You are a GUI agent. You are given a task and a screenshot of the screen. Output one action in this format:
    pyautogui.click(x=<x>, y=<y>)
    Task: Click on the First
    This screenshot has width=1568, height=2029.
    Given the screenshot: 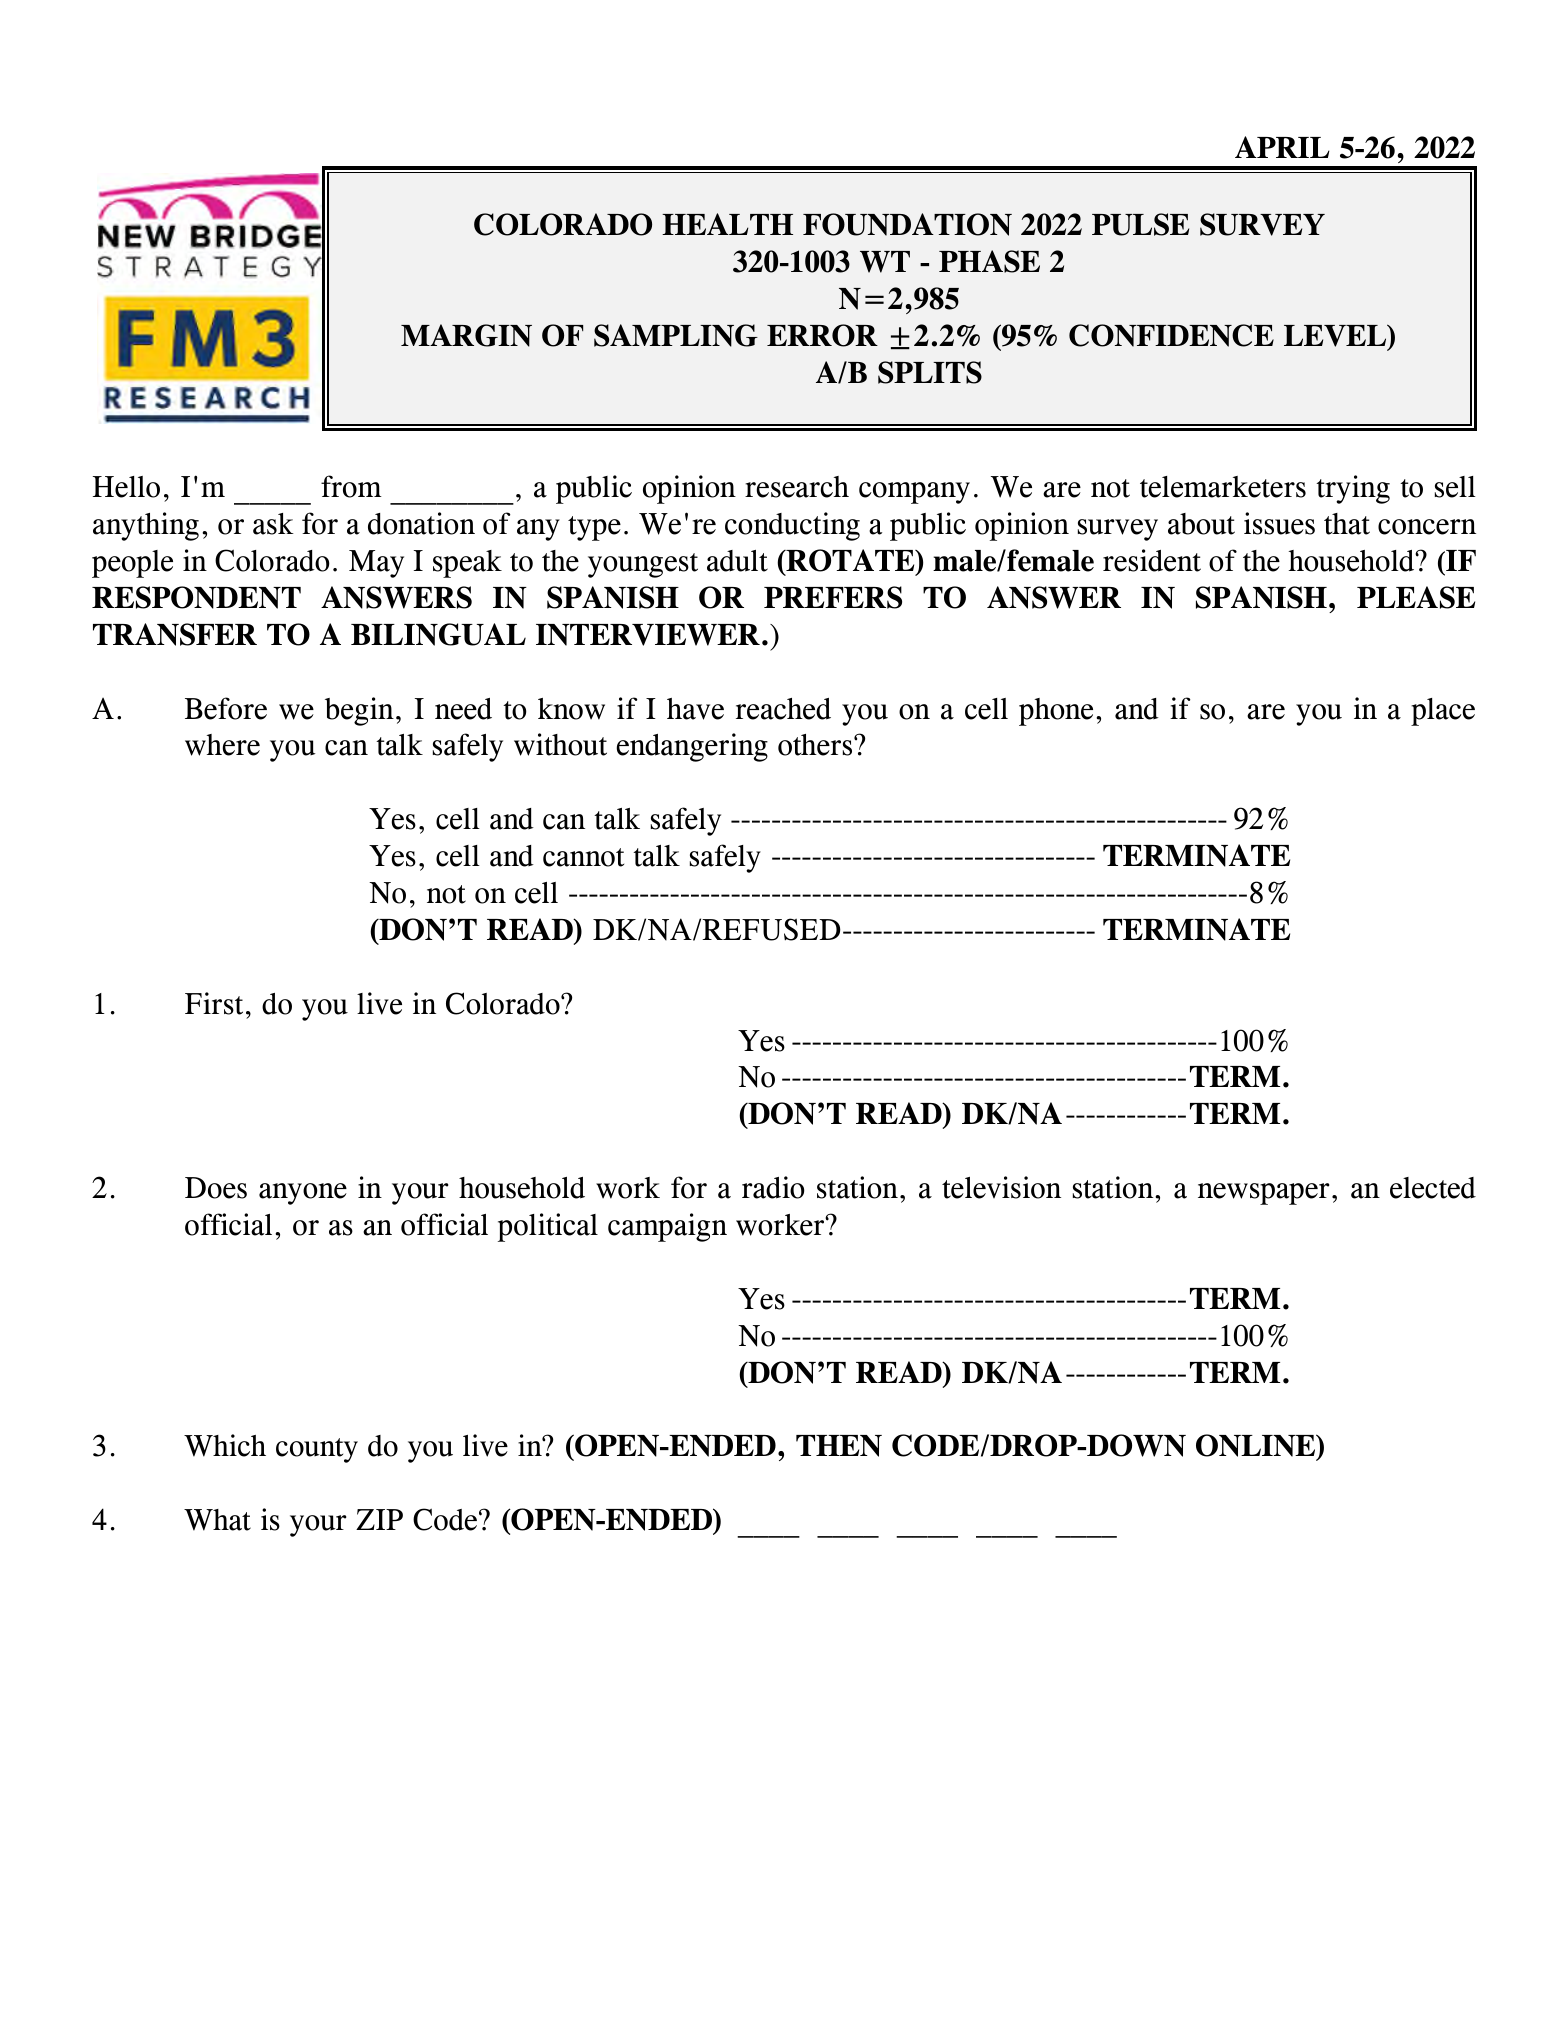 What is the action you would take?
    pyautogui.click(x=214, y=1003)
